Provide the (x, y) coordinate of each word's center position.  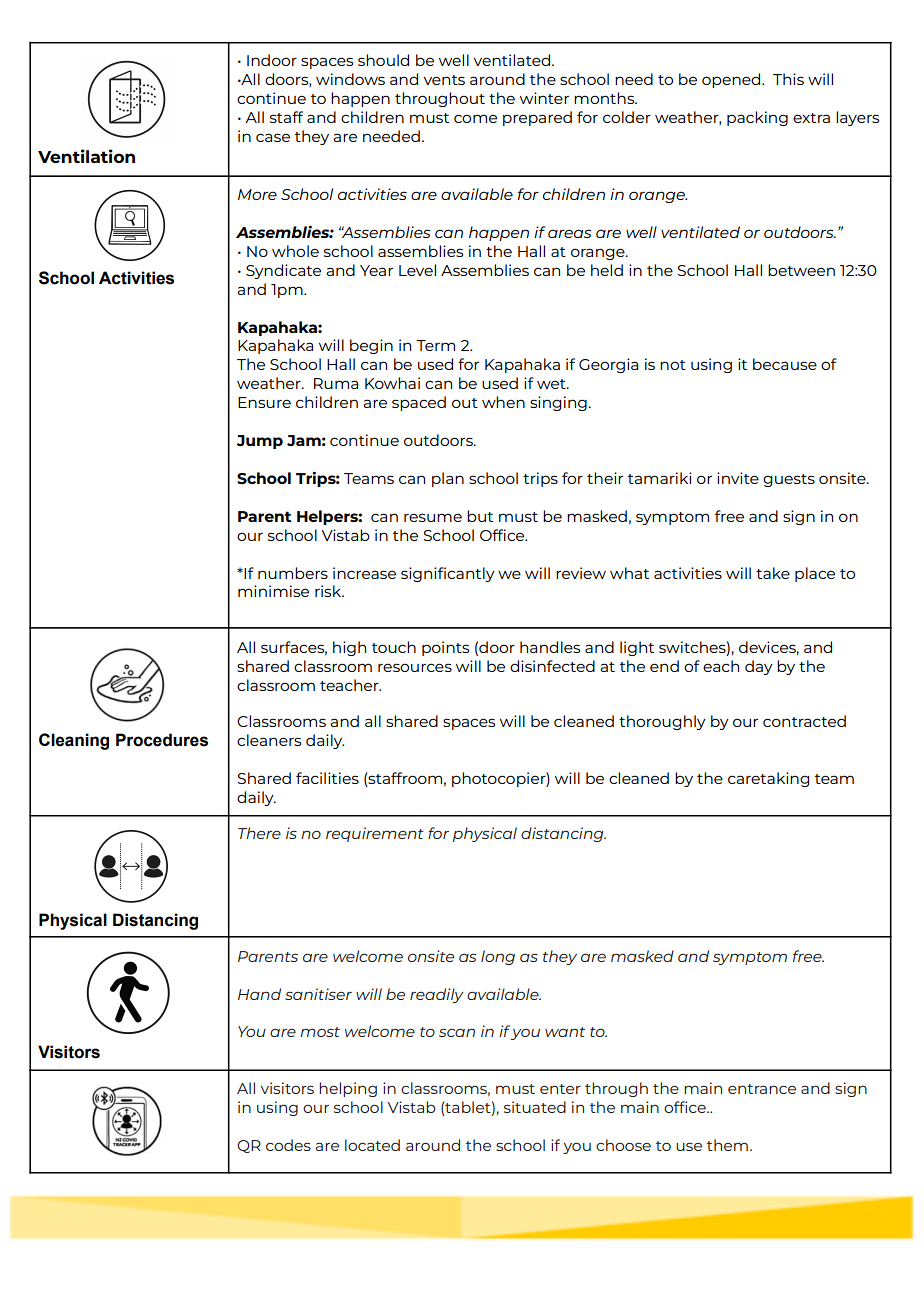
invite (738, 478)
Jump (260, 442)
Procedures (162, 740)
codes (288, 1145)
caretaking (769, 779)
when (503, 402)
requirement (375, 834)
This (788, 79)
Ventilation (86, 156)
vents (444, 80)
